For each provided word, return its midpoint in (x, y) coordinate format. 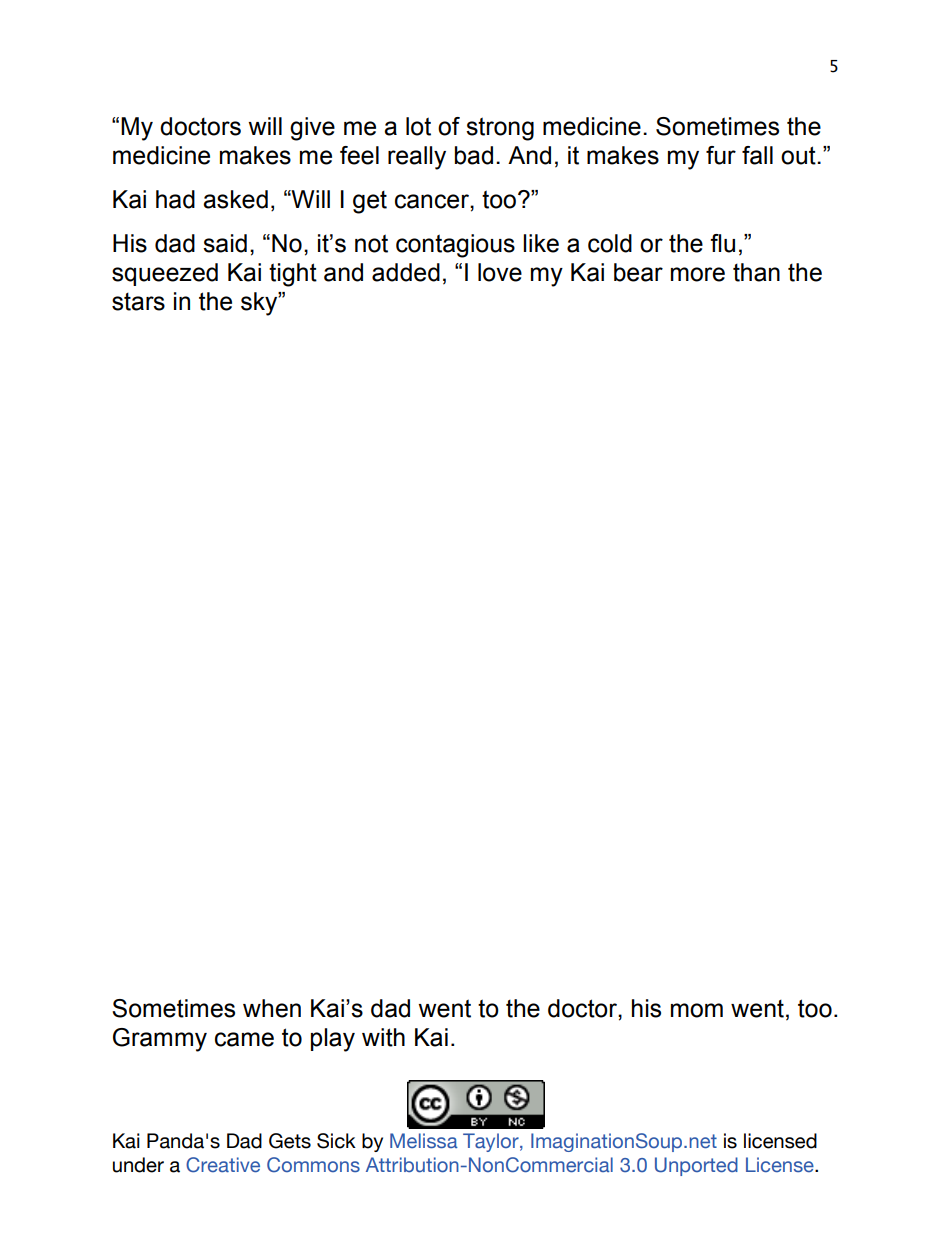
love (500, 272)
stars (138, 302)
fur (721, 155)
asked (235, 199)
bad (474, 155)
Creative (223, 1165)
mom (697, 1010)
